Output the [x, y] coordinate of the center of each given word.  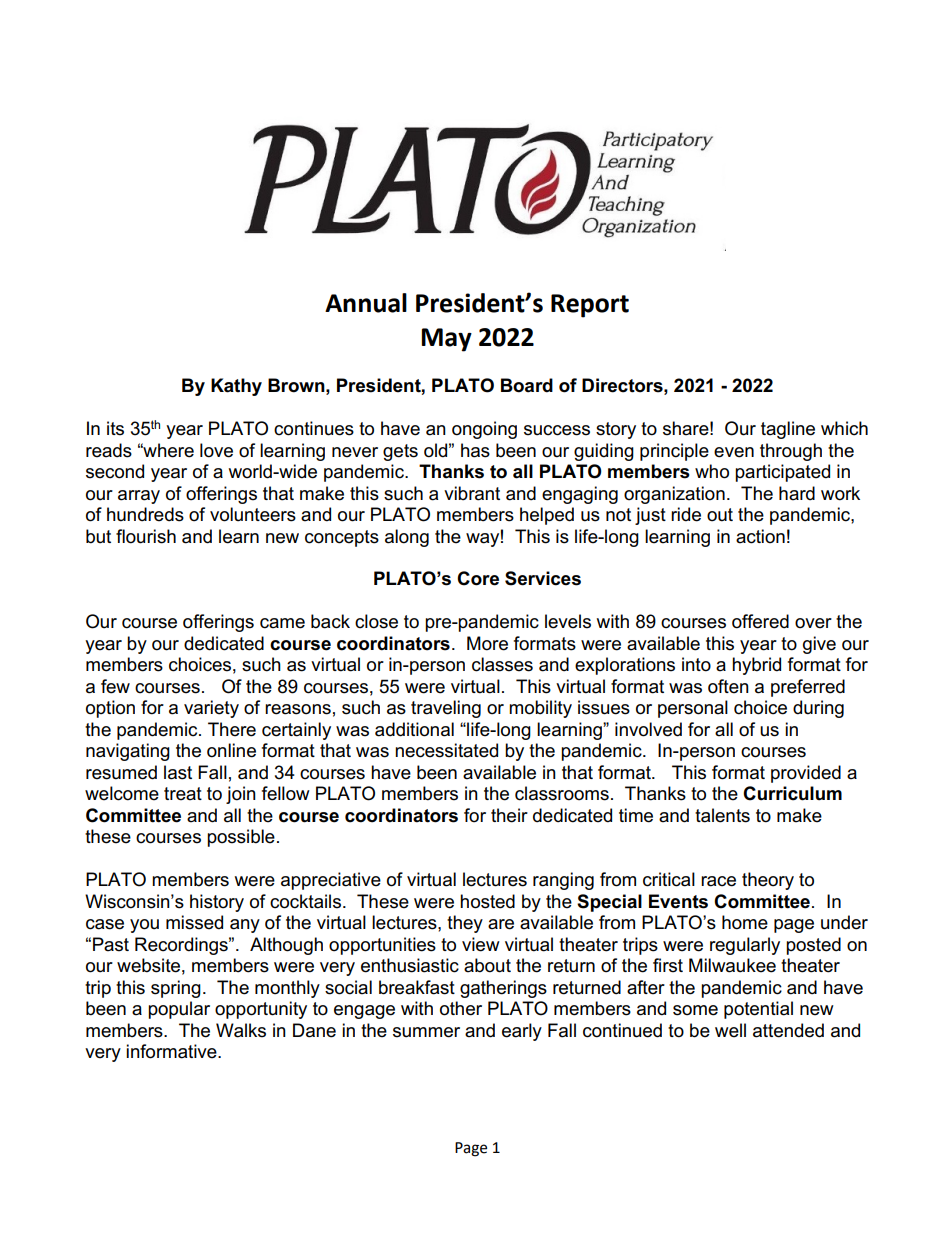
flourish [146, 536]
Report [590, 306]
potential [758, 1010]
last [178, 772]
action [760, 536]
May [446, 340]
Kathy [236, 387]
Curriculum [792, 793]
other [461, 1008]
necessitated [446, 750]
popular [179, 1010]
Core [478, 578]
